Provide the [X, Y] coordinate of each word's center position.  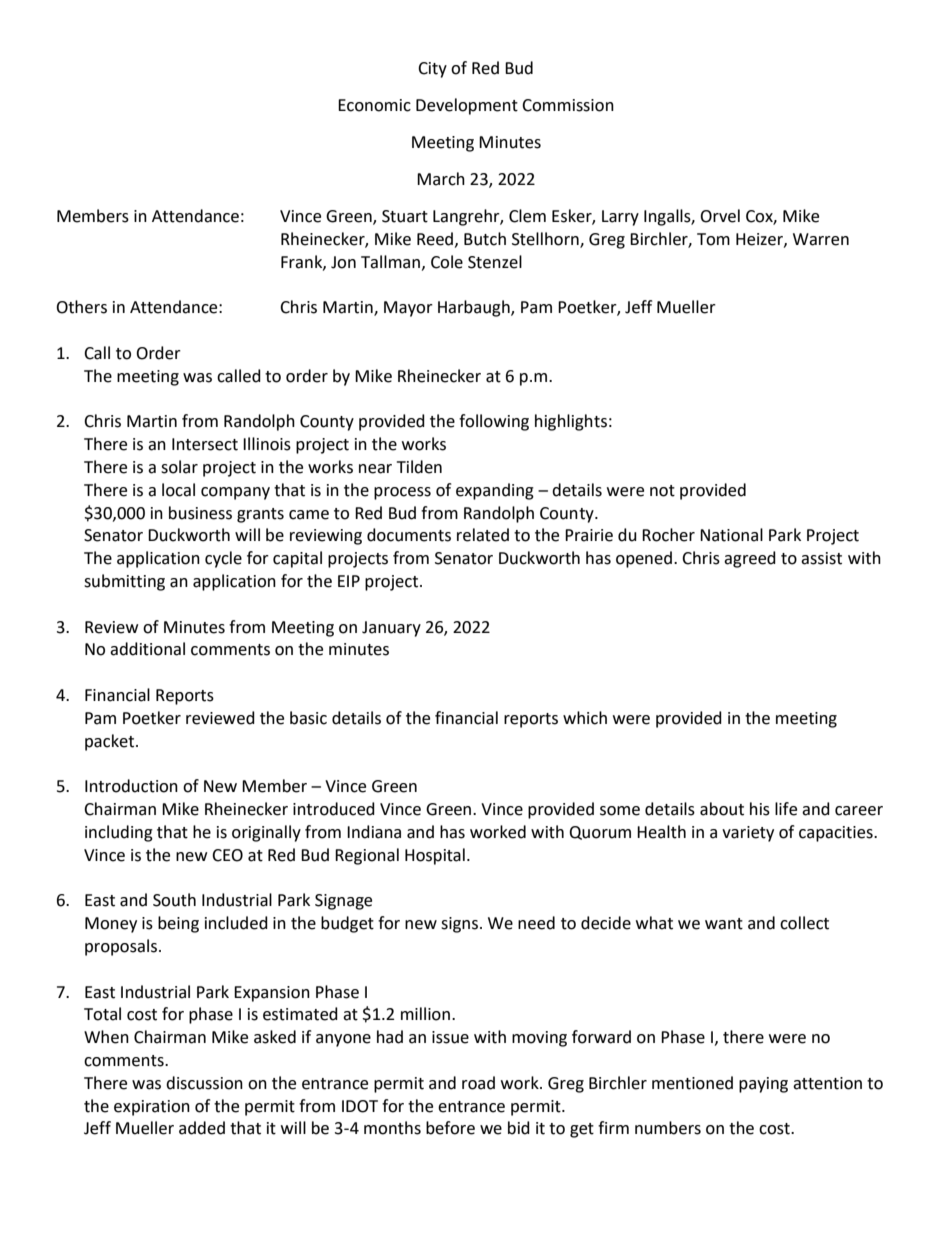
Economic [374, 105]
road [478, 1083]
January [391, 629]
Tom [713, 239]
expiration [152, 1108]
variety [748, 834]
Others [81, 307]
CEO [227, 855]
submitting [124, 582]
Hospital [435, 856]
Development [467, 106]
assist [821, 558]
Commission [568, 105]
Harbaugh [475, 308]
